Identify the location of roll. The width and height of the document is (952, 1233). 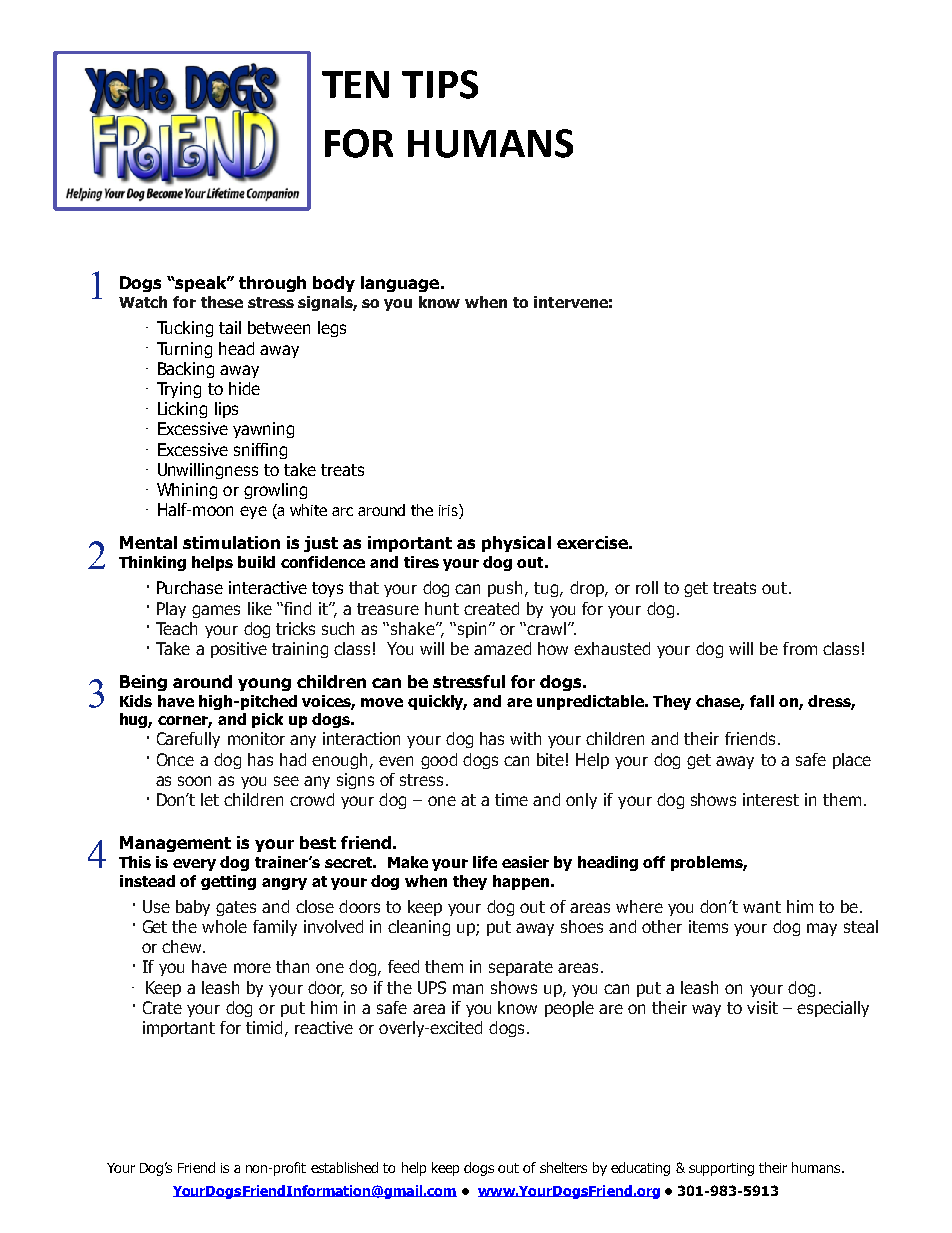
(647, 587).
